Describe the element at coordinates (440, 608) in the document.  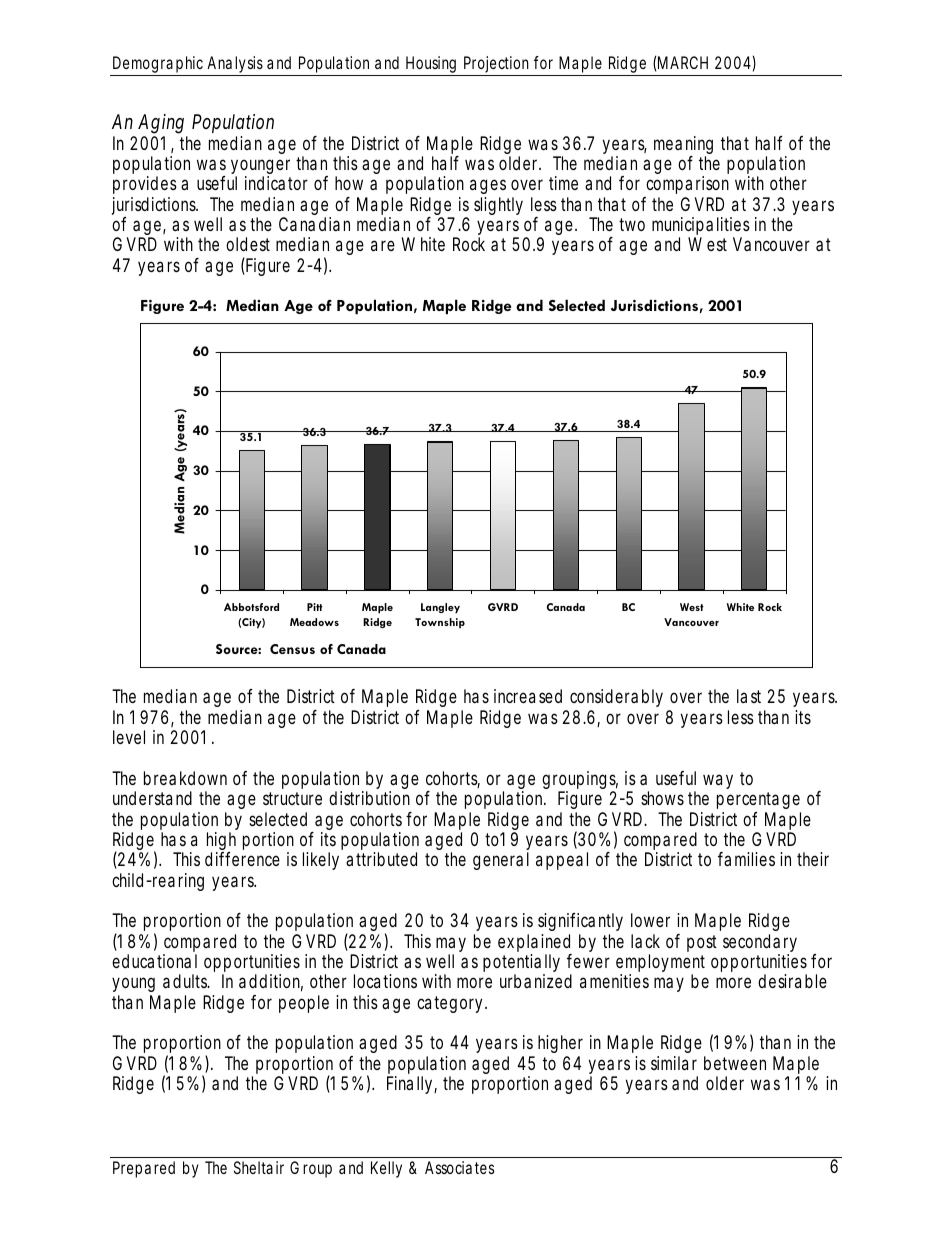
I see `Langley` at that location.
